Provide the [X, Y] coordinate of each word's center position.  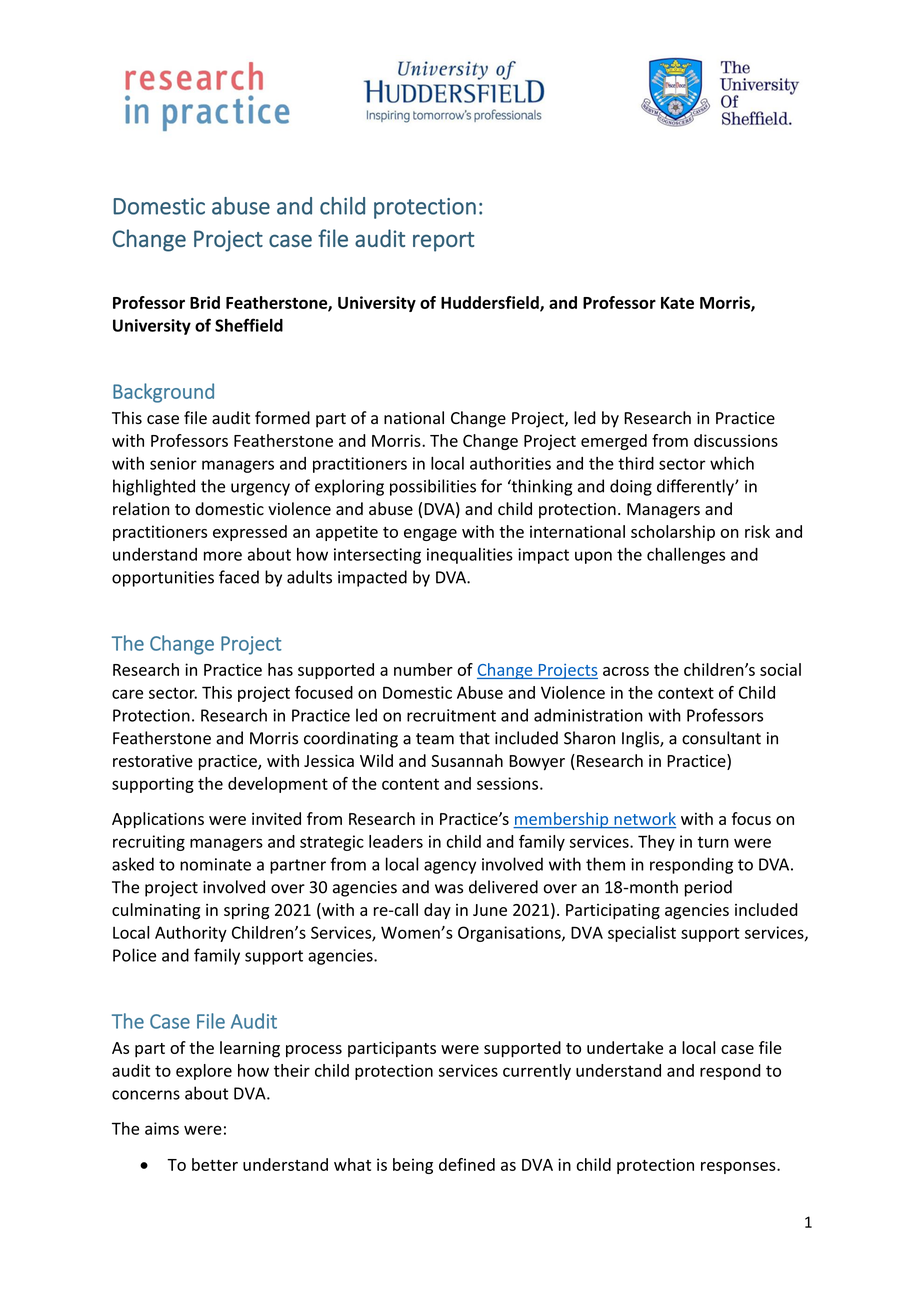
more [223, 556]
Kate [677, 303]
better [215, 1164]
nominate [215, 864]
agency [450, 867]
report [444, 242]
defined [467, 1164]
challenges [686, 556]
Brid [205, 302]
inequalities [470, 556]
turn [713, 842]
